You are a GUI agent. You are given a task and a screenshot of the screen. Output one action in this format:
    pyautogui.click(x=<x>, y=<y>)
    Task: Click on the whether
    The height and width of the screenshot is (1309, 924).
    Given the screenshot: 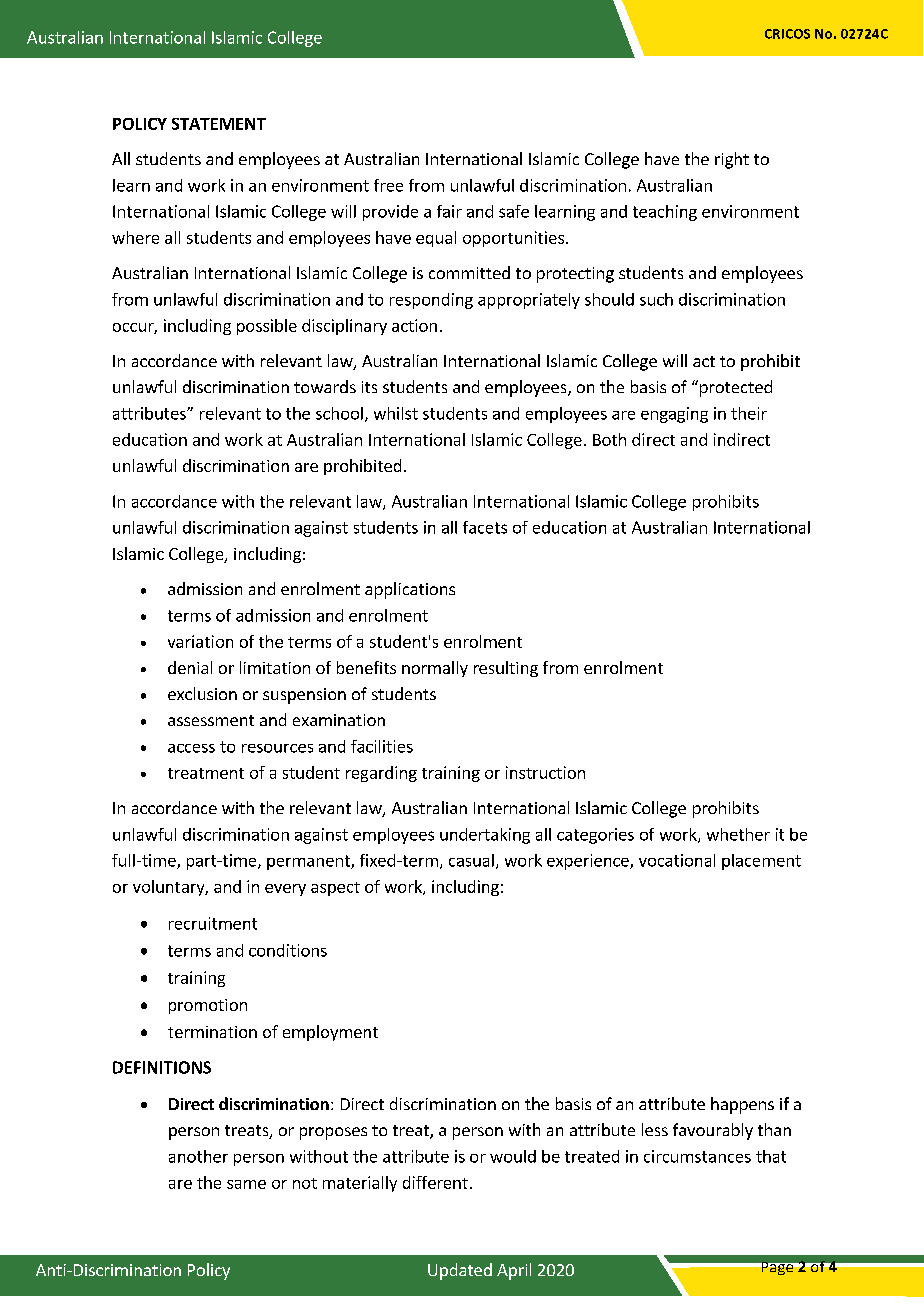 What is the action you would take?
    pyautogui.click(x=738, y=834)
